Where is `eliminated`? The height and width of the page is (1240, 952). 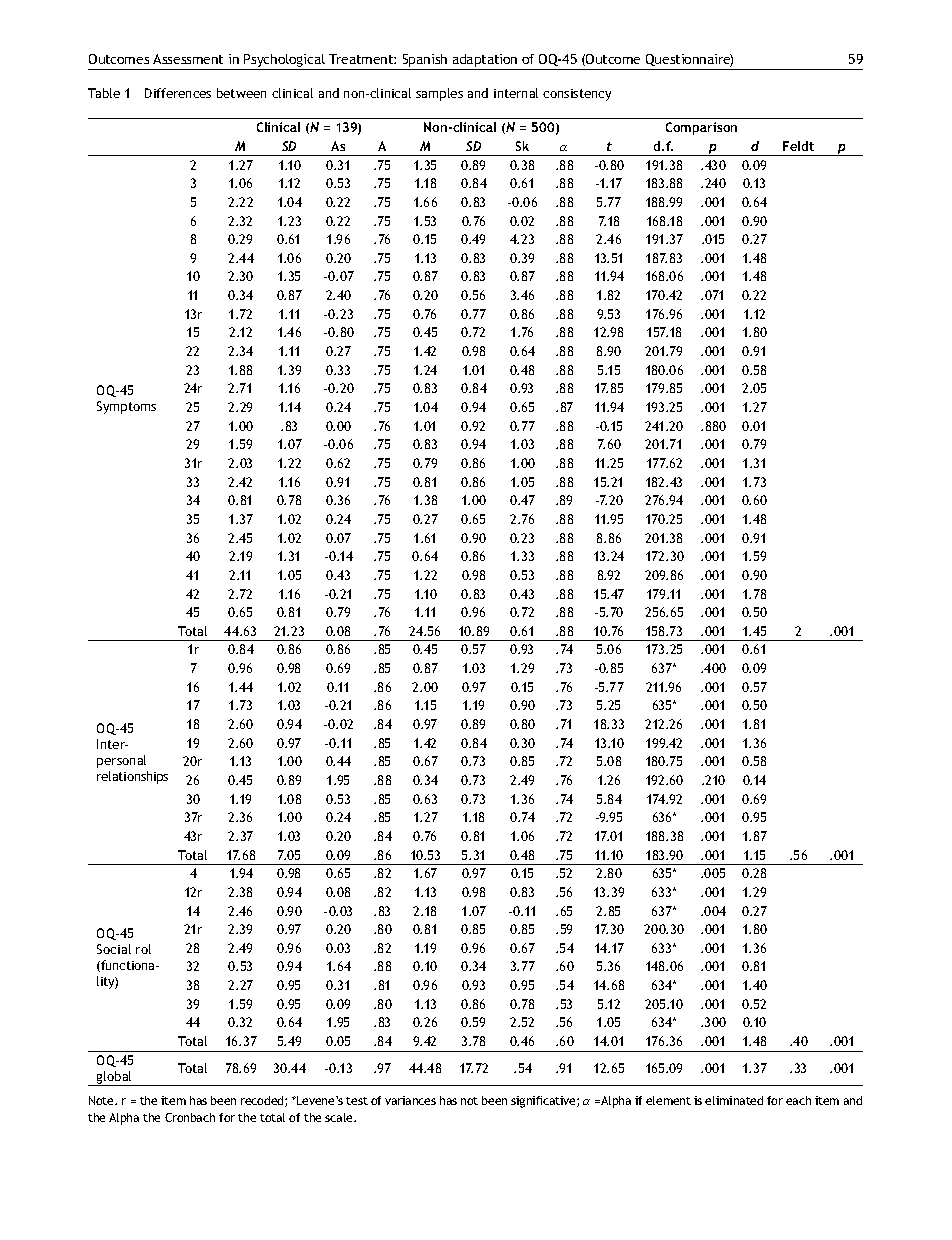 eliminated is located at coordinates (734, 1100).
